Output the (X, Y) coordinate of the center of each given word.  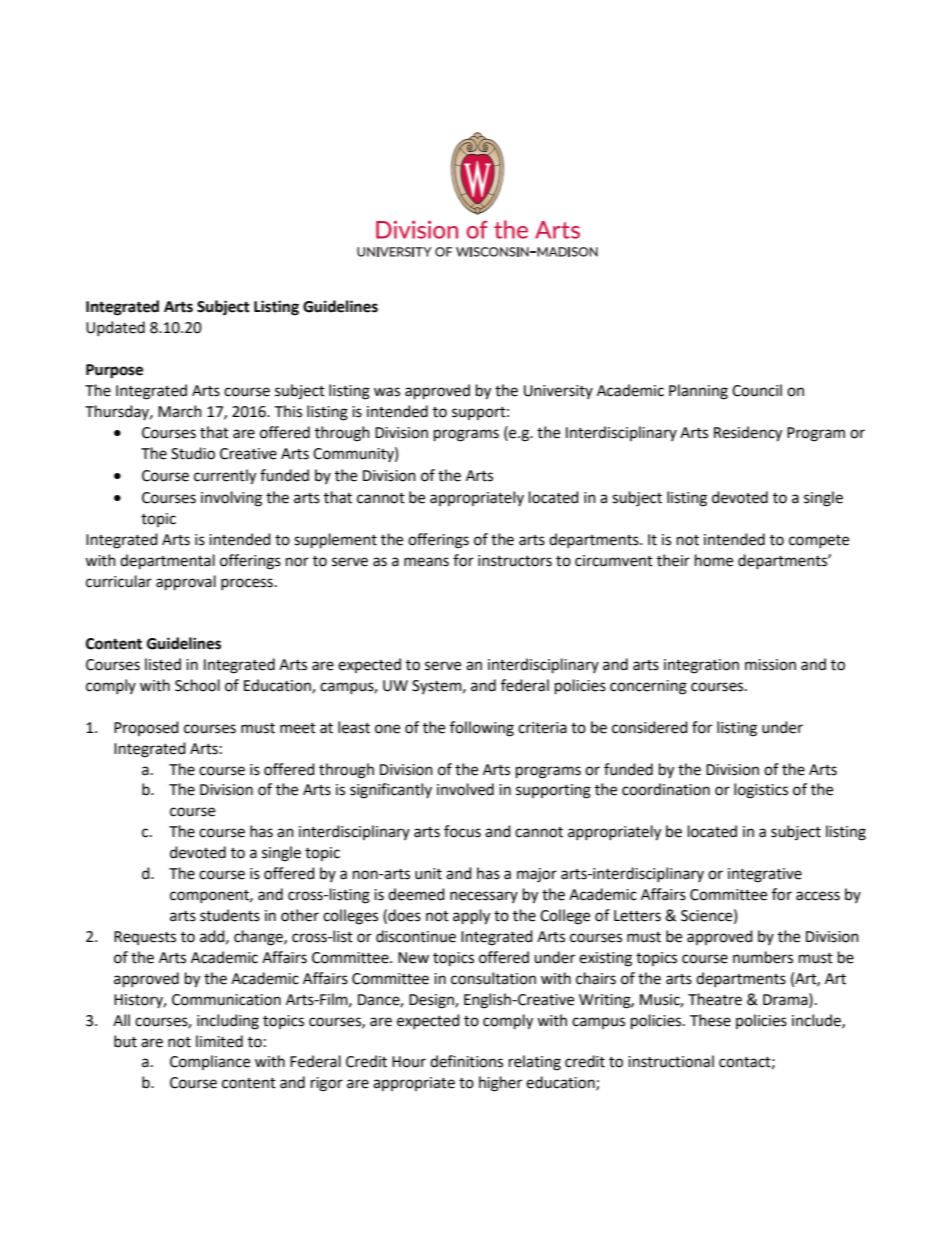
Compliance (210, 1062)
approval (186, 583)
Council (757, 390)
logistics (761, 791)
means (426, 562)
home (714, 560)
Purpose (114, 371)
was (387, 392)
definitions (466, 1061)
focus (462, 831)
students (230, 915)
